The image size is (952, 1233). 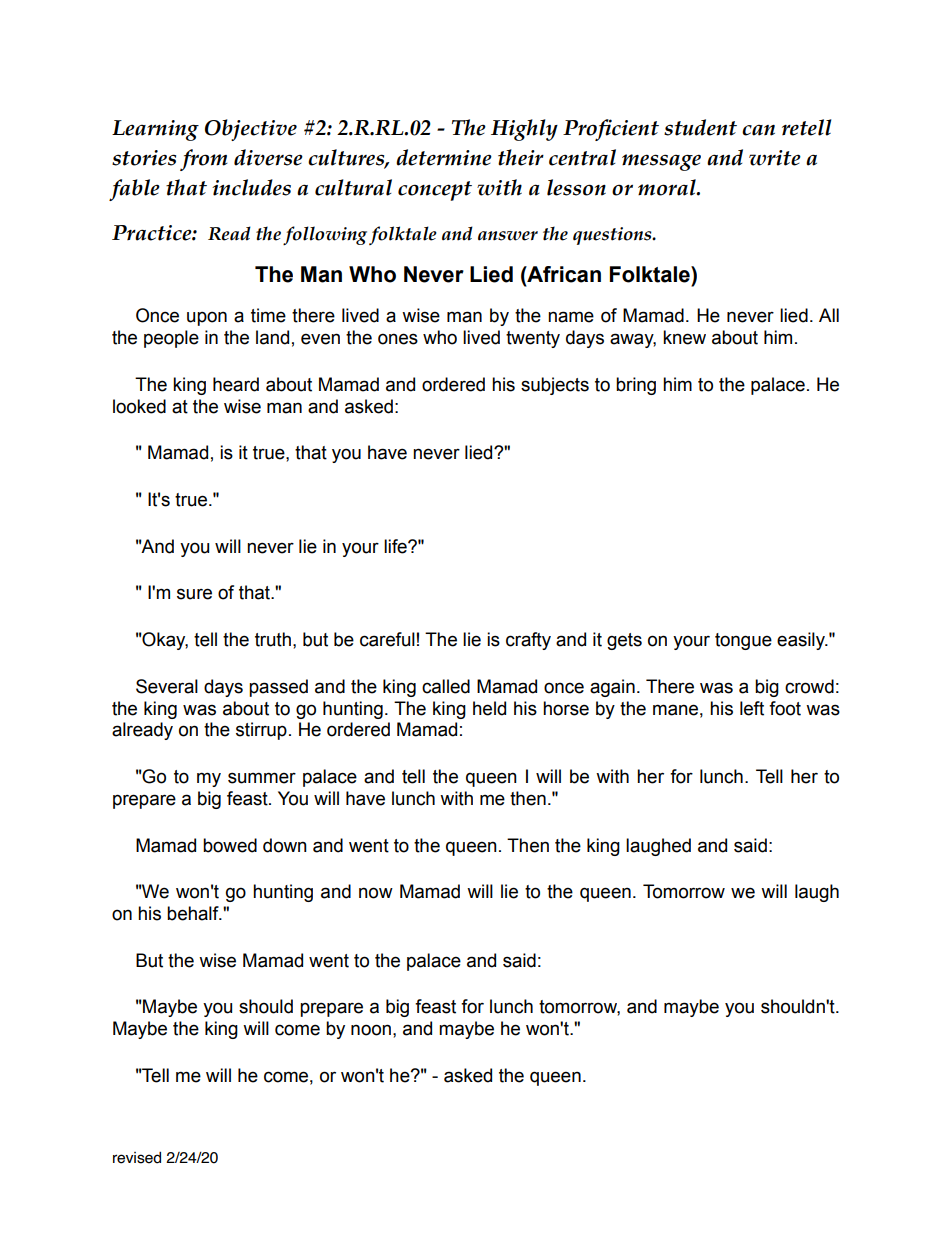 What do you see at coordinates (444, 157) in the screenshot?
I see `determine` at bounding box center [444, 157].
